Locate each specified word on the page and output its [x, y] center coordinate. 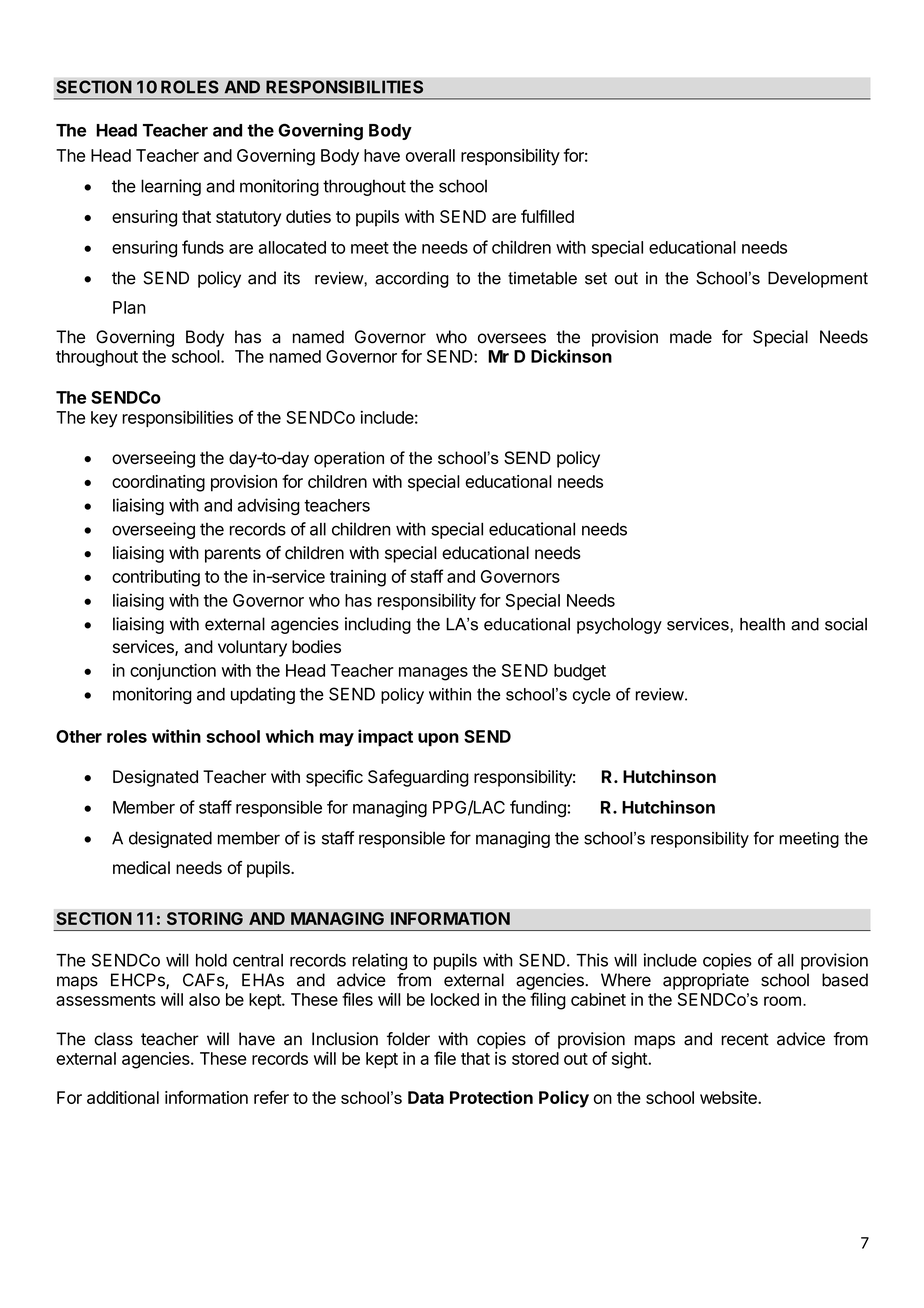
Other [79, 736]
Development [818, 280]
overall [430, 155]
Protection [491, 1097]
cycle [592, 696]
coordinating [158, 483]
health [762, 624]
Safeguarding [418, 778]
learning [171, 187]
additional [123, 1097]
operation [349, 459]
